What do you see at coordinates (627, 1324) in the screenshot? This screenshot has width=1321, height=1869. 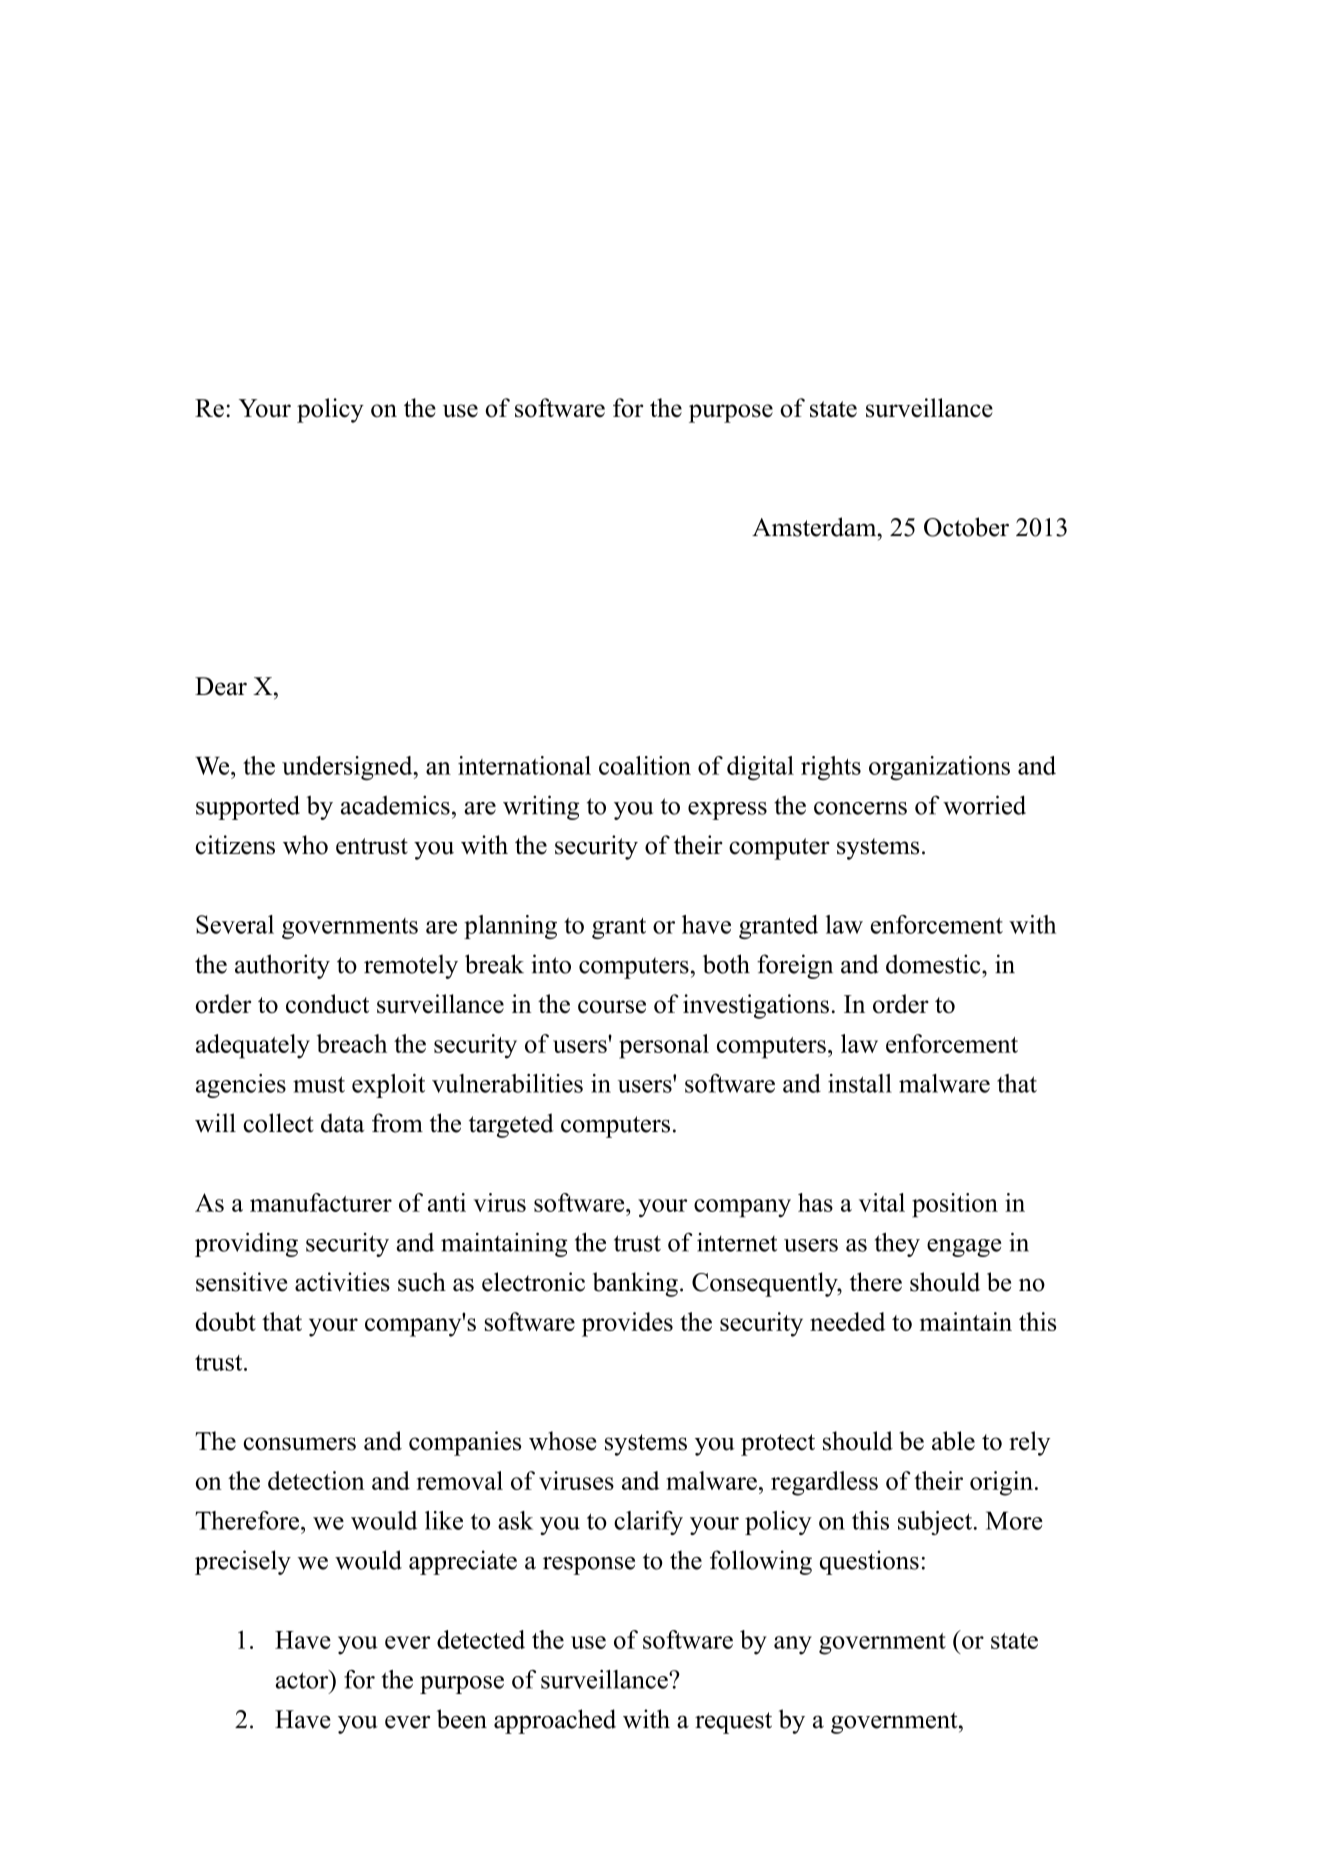 I see `provides` at bounding box center [627, 1324].
